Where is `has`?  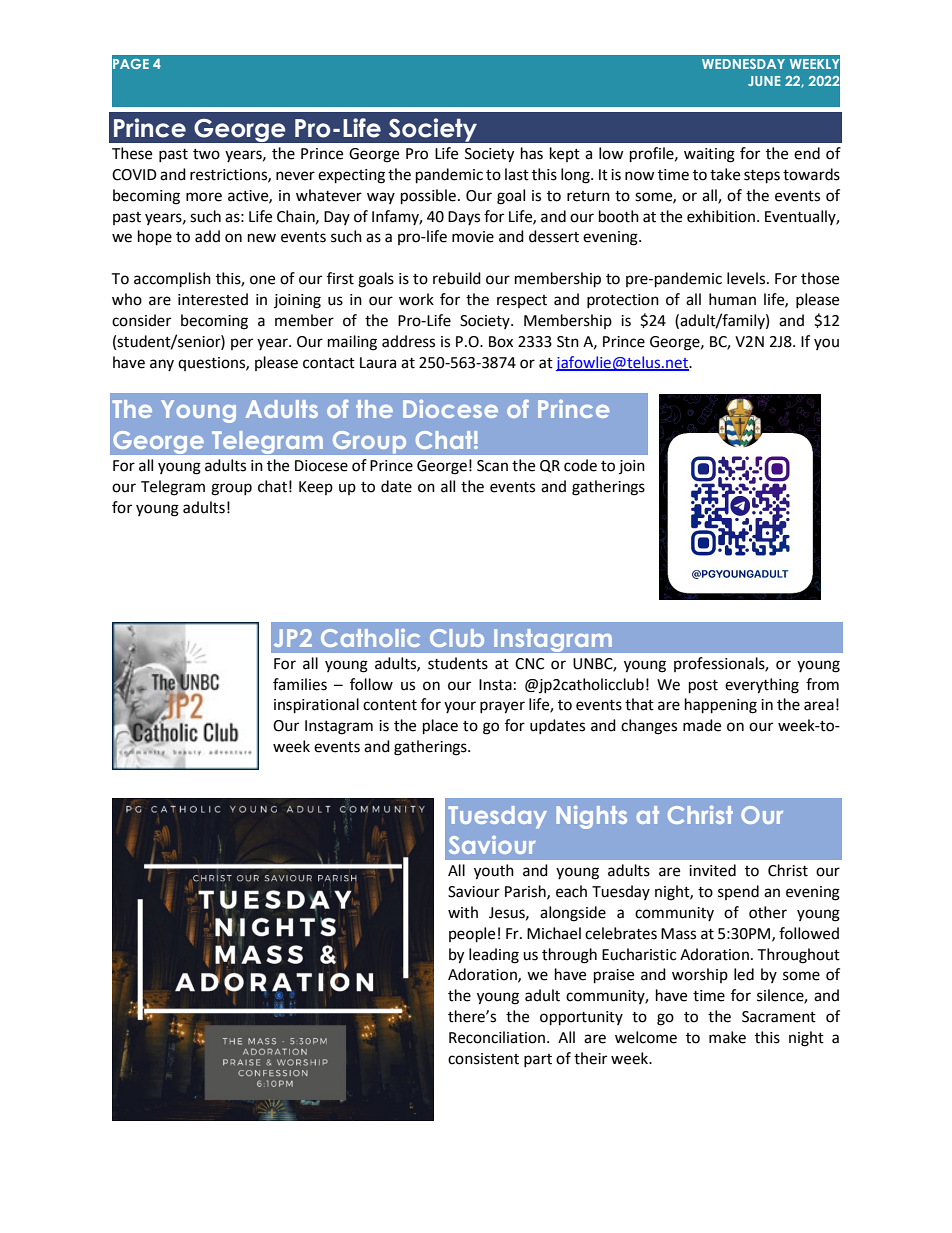
has is located at coordinates (532, 153).
